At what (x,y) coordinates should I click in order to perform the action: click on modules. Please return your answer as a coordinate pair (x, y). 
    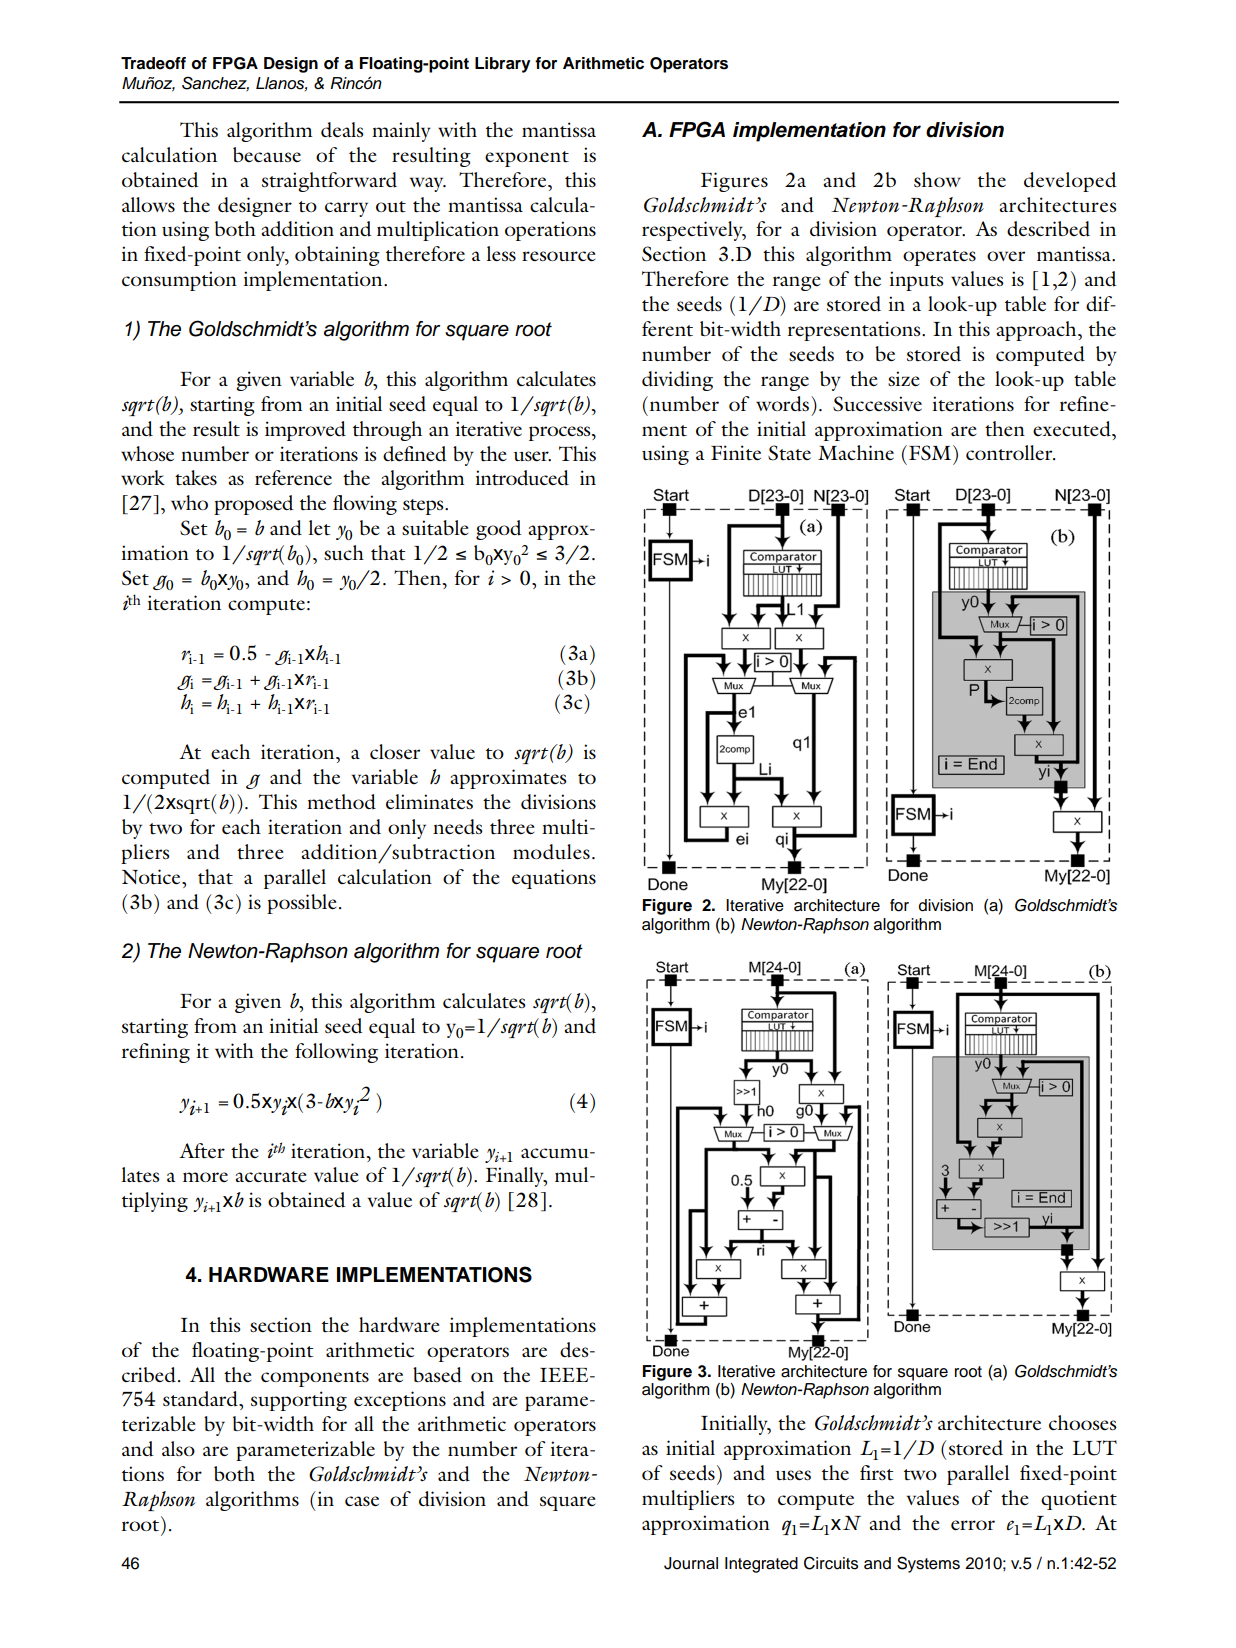
    Looking at the image, I should click on (551, 852).
